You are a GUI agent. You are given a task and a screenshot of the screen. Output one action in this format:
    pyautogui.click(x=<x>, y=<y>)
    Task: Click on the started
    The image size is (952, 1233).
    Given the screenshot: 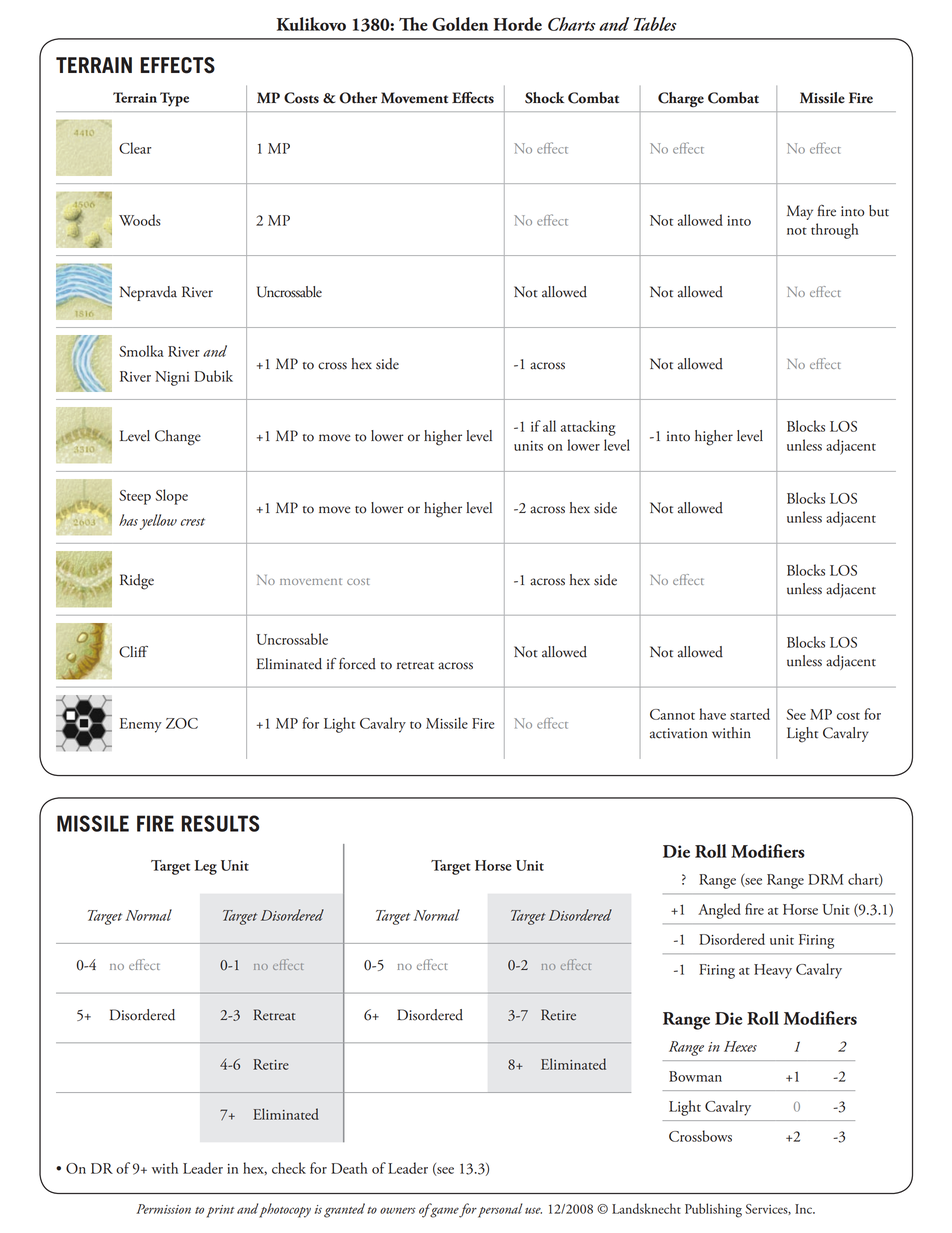 What is the action you would take?
    pyautogui.click(x=750, y=714)
